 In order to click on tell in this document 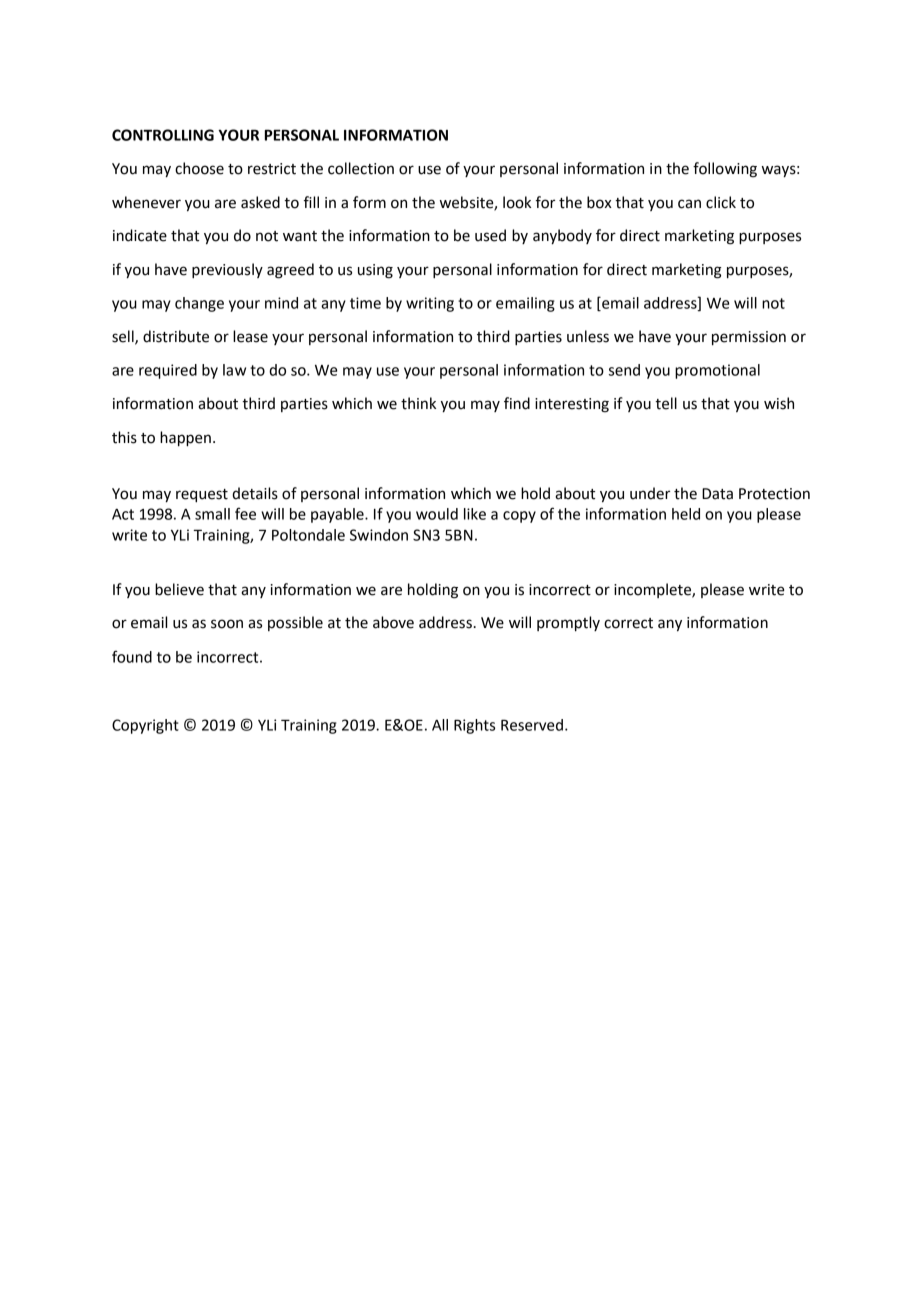, I will do `click(666, 403)`.
